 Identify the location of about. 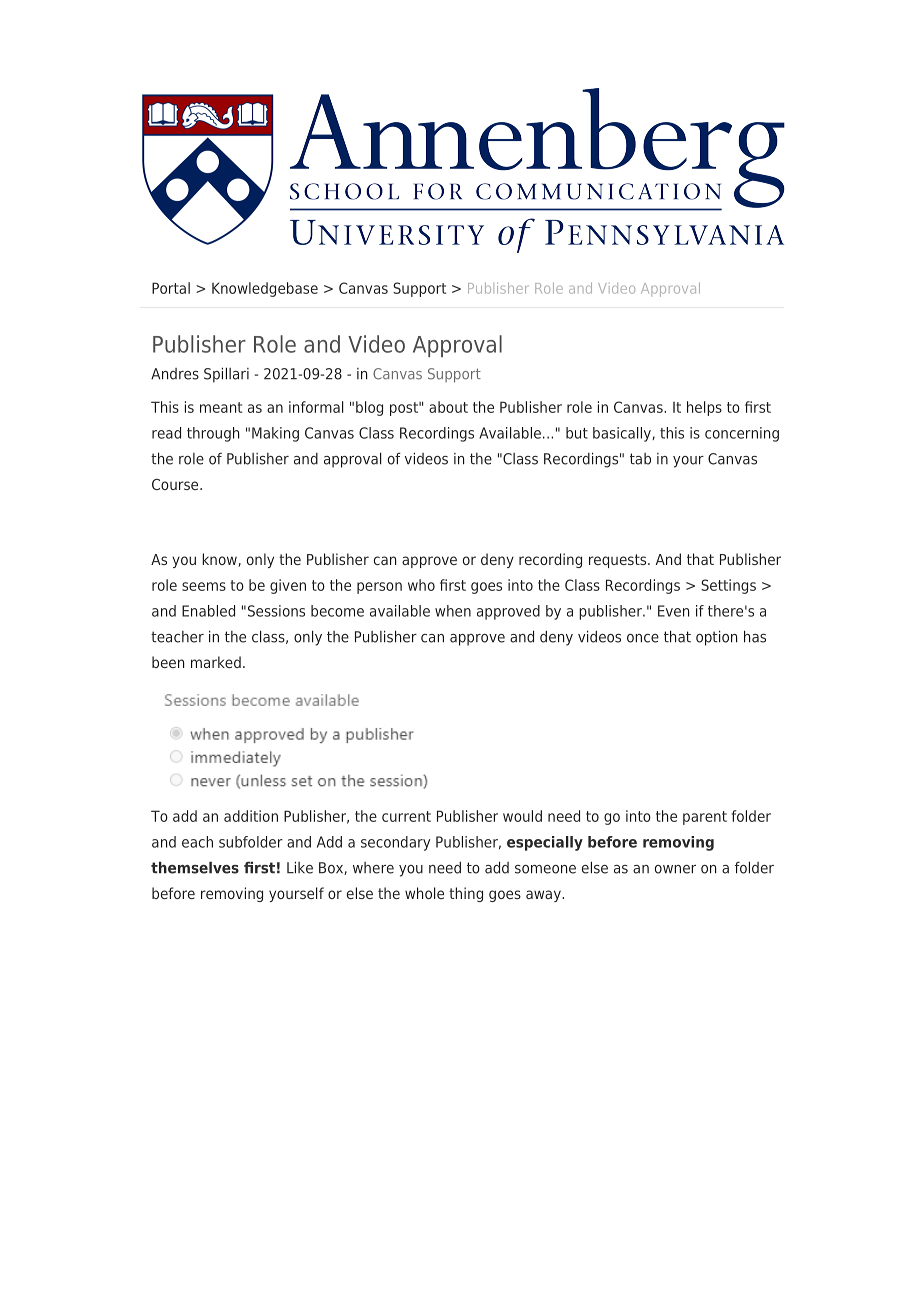
(448, 407).
